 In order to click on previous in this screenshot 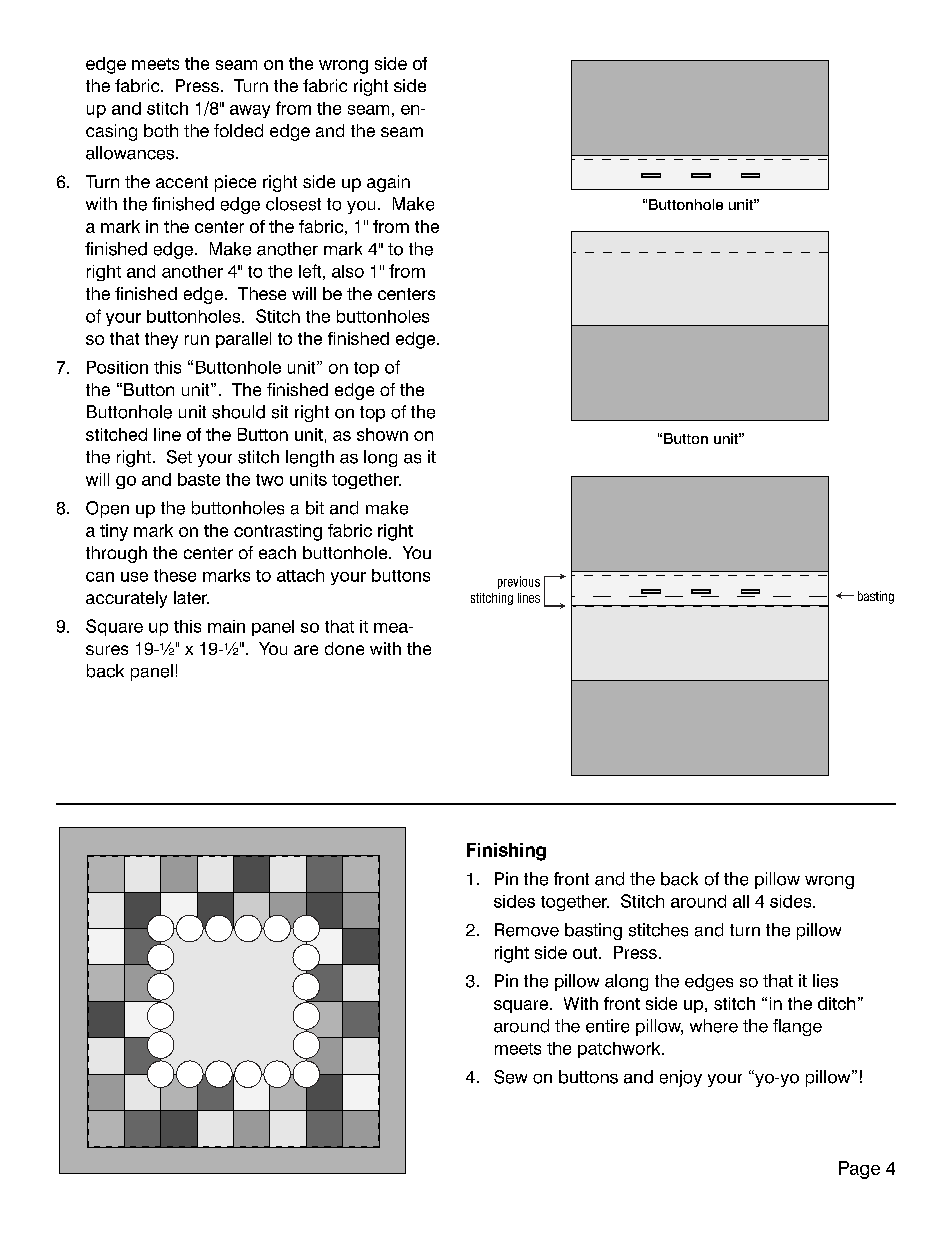, I will do `click(519, 582)`.
